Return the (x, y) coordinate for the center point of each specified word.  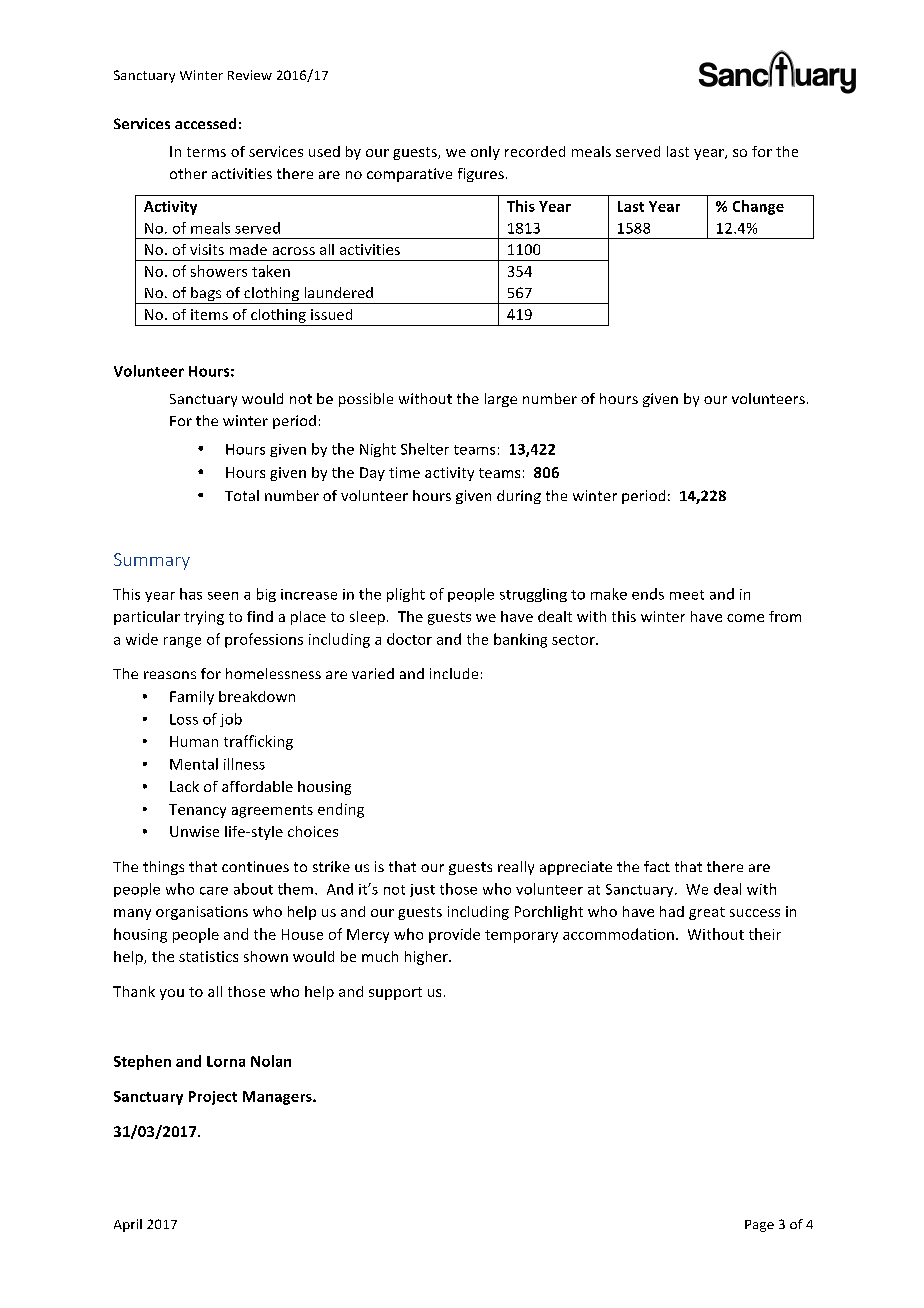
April (128, 1225)
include (454, 673)
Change (758, 207)
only (485, 153)
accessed (205, 123)
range (182, 642)
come (745, 618)
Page (759, 1226)
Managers (278, 1098)
